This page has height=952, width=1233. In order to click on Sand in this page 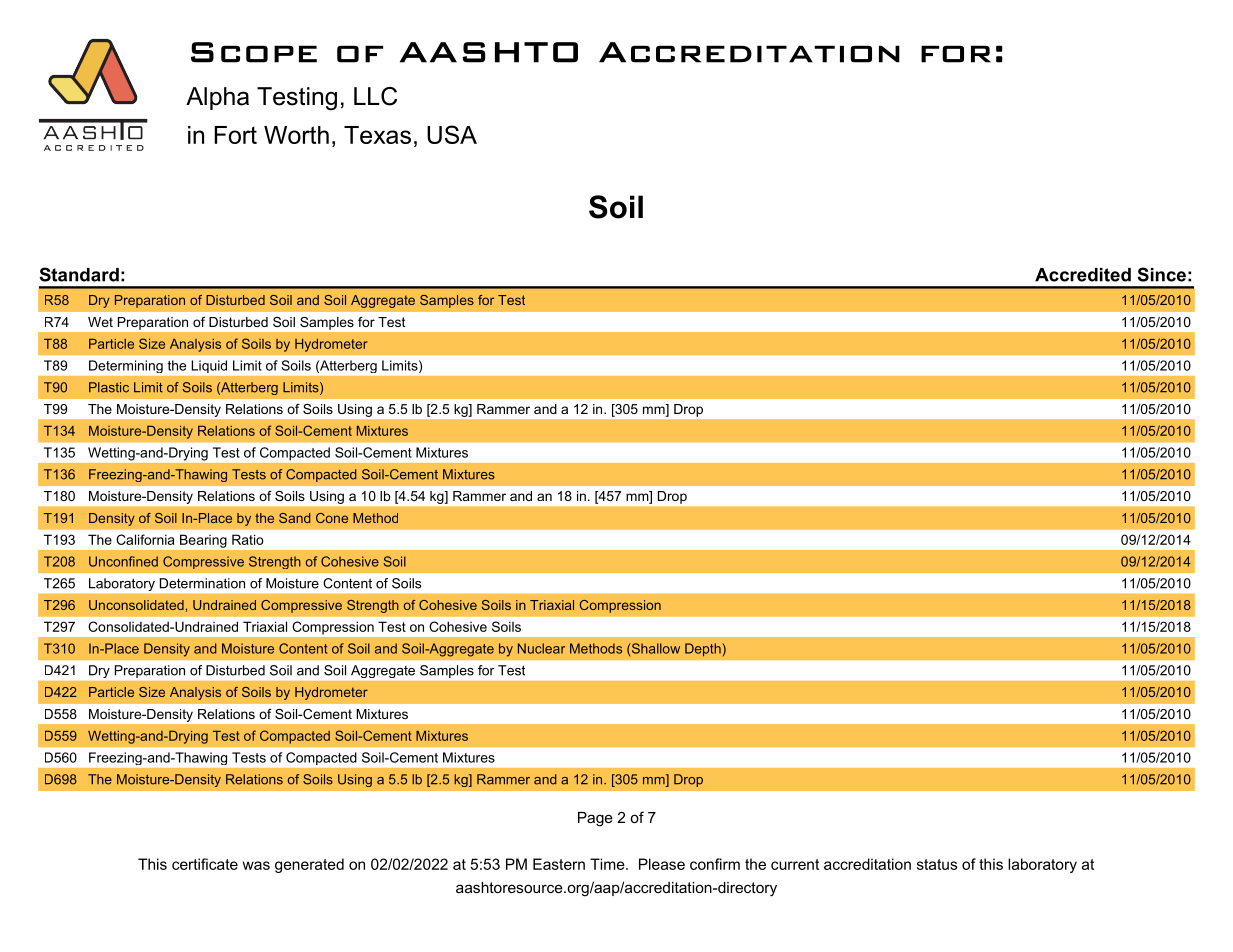, I will do `click(295, 518)`.
